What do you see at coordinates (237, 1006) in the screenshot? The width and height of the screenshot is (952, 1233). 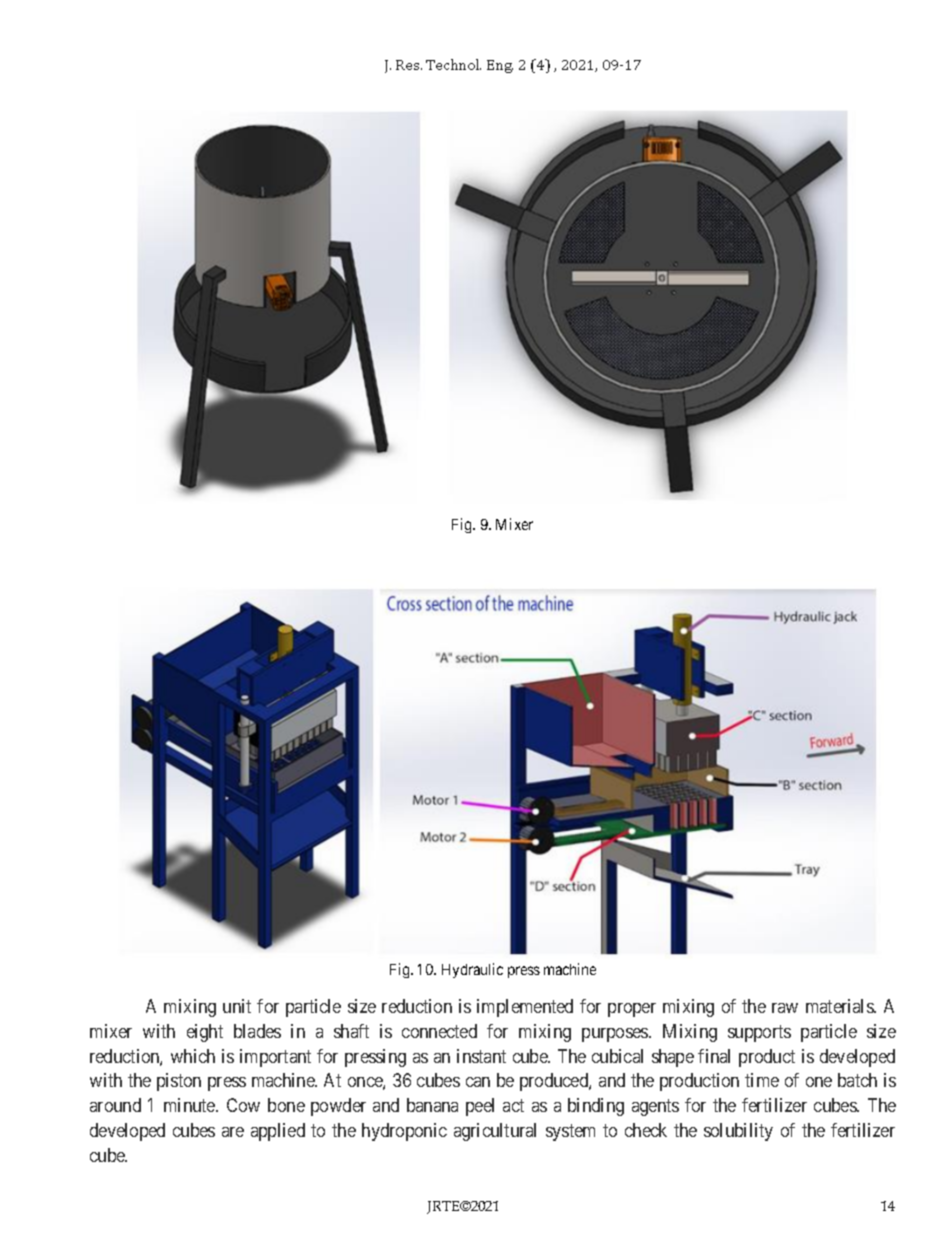 I see `unit` at bounding box center [237, 1006].
